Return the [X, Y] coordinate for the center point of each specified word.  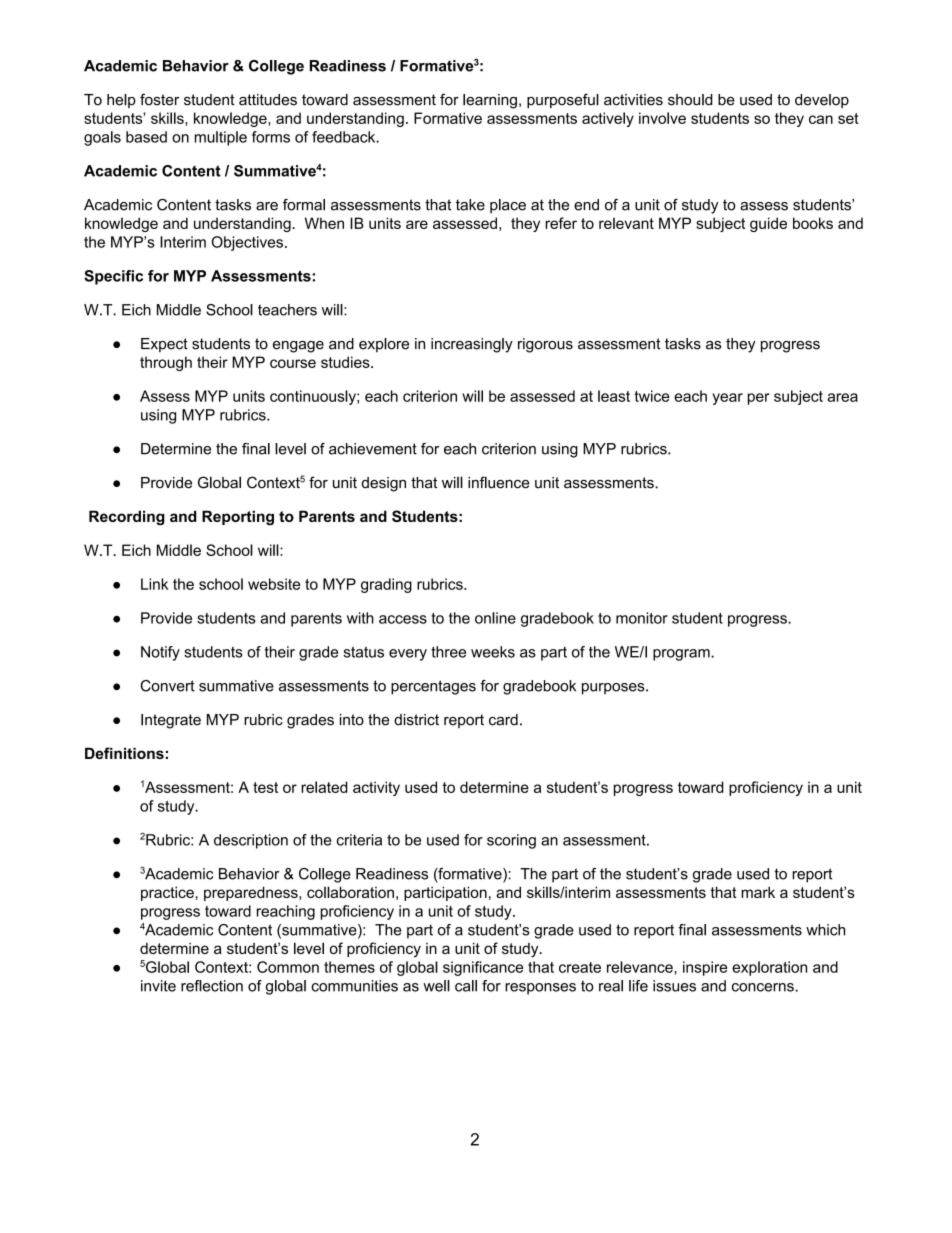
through [166, 363]
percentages [433, 687]
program [682, 655]
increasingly [472, 345]
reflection [212, 986]
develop [822, 101]
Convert [167, 686]
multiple [221, 138]
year [728, 399]
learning [490, 101]
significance [483, 968]
